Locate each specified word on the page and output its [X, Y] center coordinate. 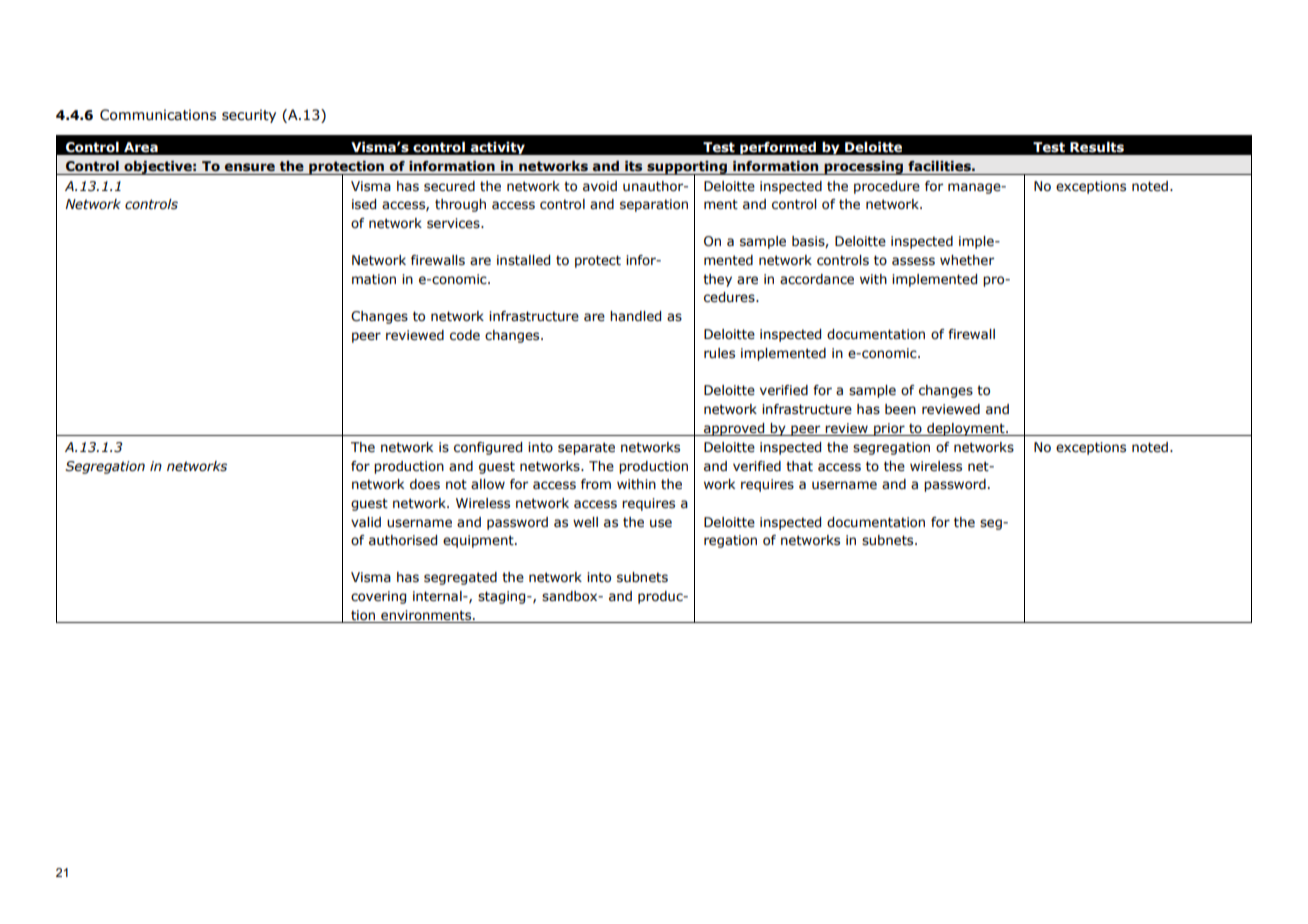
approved [734, 429]
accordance [817, 279]
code [465, 335]
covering [378, 597]
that [799, 466]
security [249, 116]
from [596, 484]
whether [967, 260]
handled [635, 316]
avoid [600, 186]
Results [1097, 147]
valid [366, 522]
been [900, 409]
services [454, 223]
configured [488, 448]
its [633, 166]
